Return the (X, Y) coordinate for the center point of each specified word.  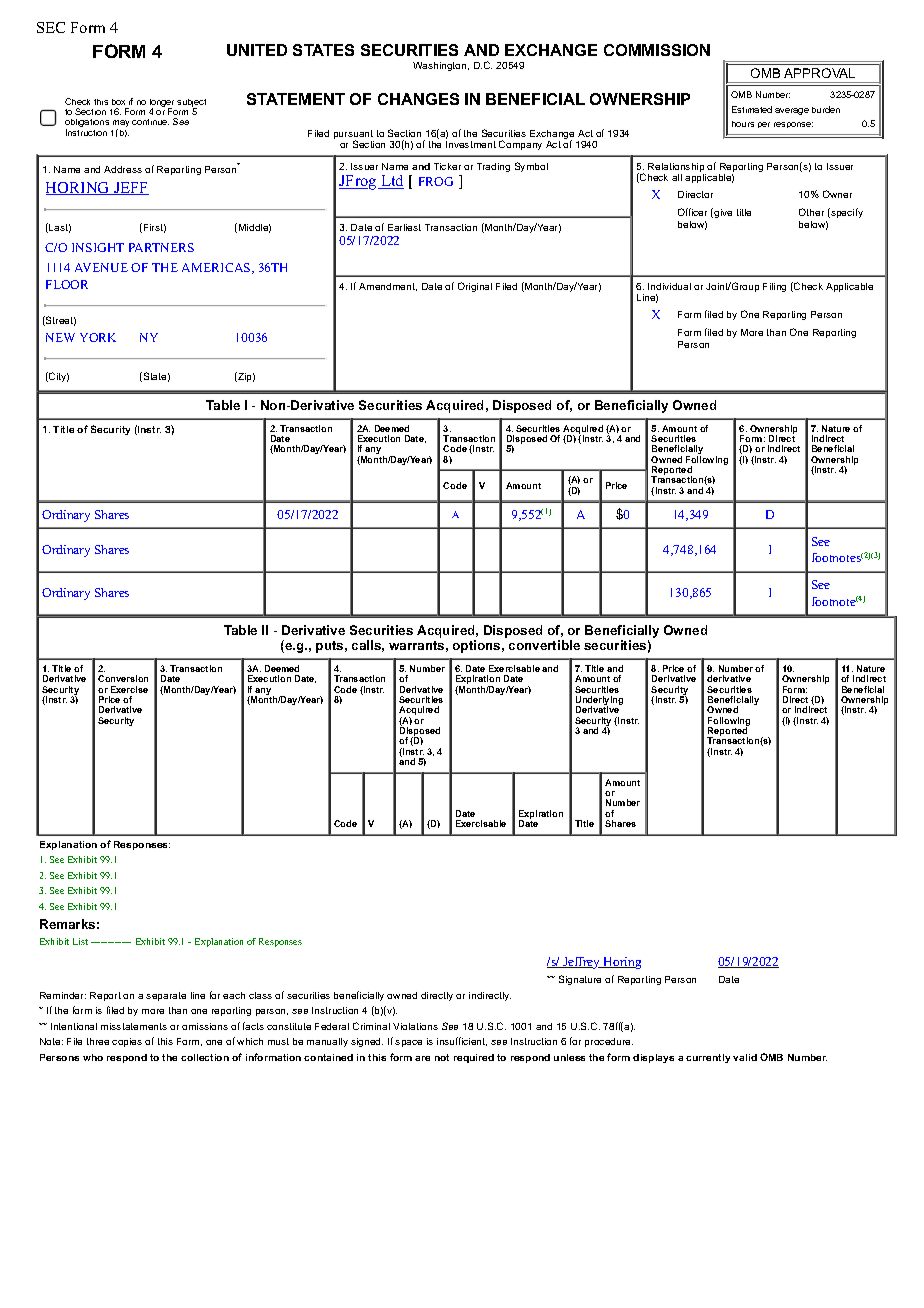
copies (127, 1042)
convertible (544, 645)
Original (475, 287)
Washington (441, 66)
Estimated (752, 109)
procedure (609, 1042)
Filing (774, 287)
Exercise (129, 689)
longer (162, 104)
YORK (98, 337)
